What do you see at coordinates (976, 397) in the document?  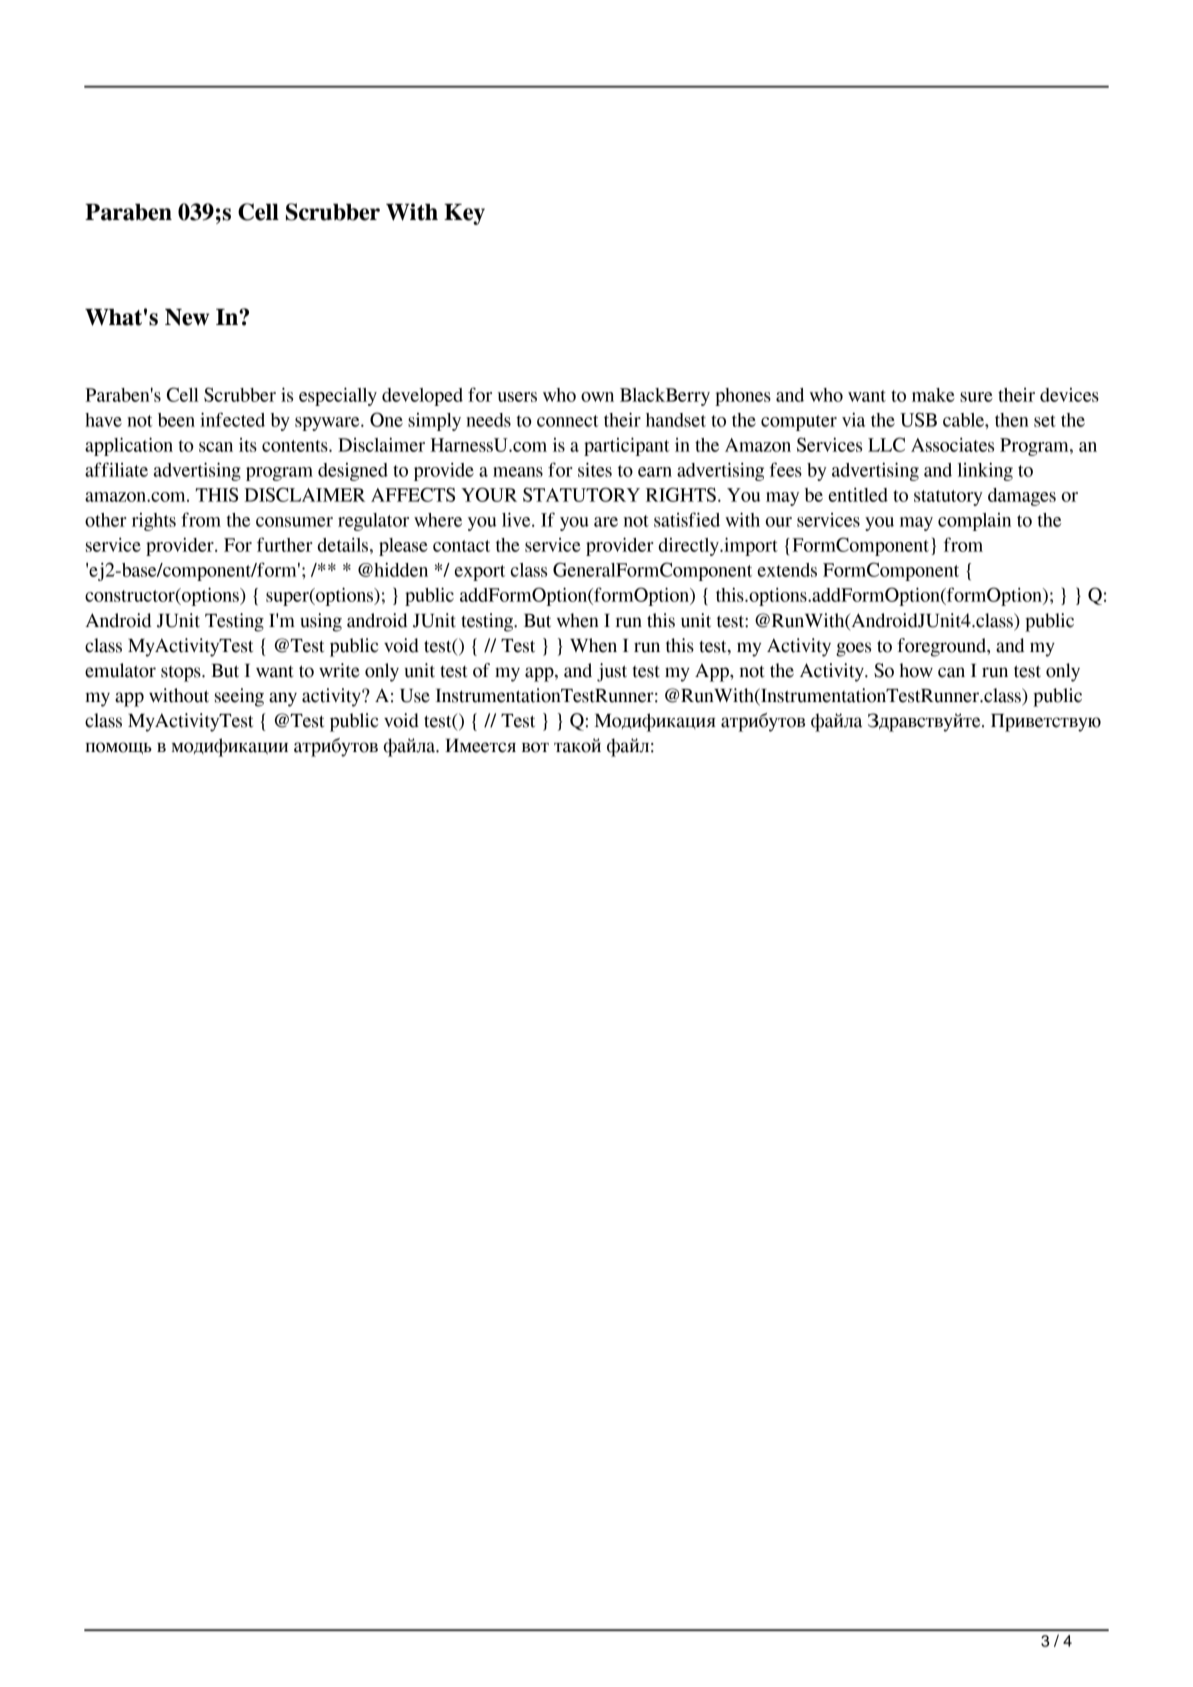 I see `sure` at bounding box center [976, 397].
